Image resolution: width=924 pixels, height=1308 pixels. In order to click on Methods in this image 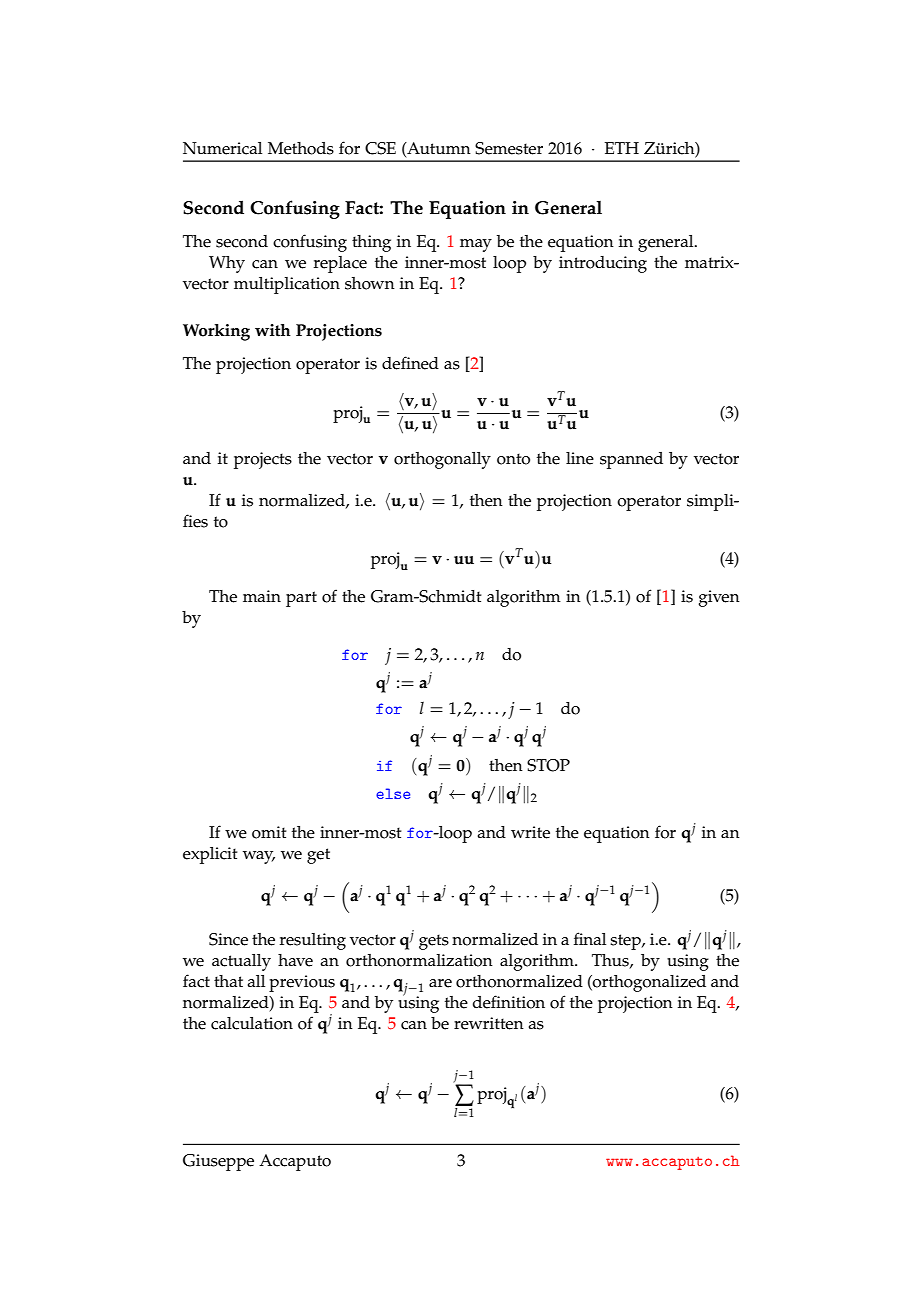, I will do `click(301, 148)`.
